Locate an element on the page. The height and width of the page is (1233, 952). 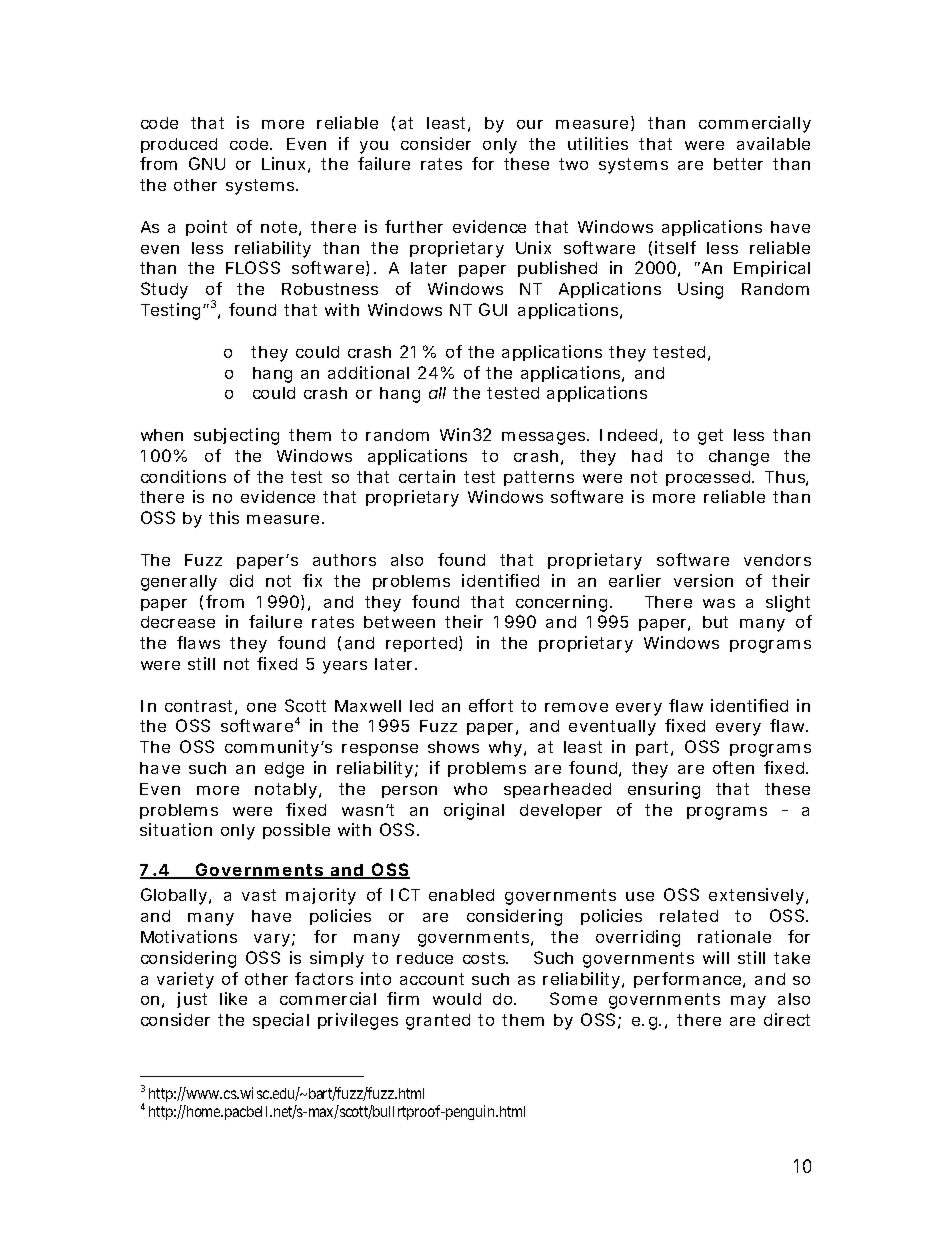
often is located at coordinates (733, 767).
